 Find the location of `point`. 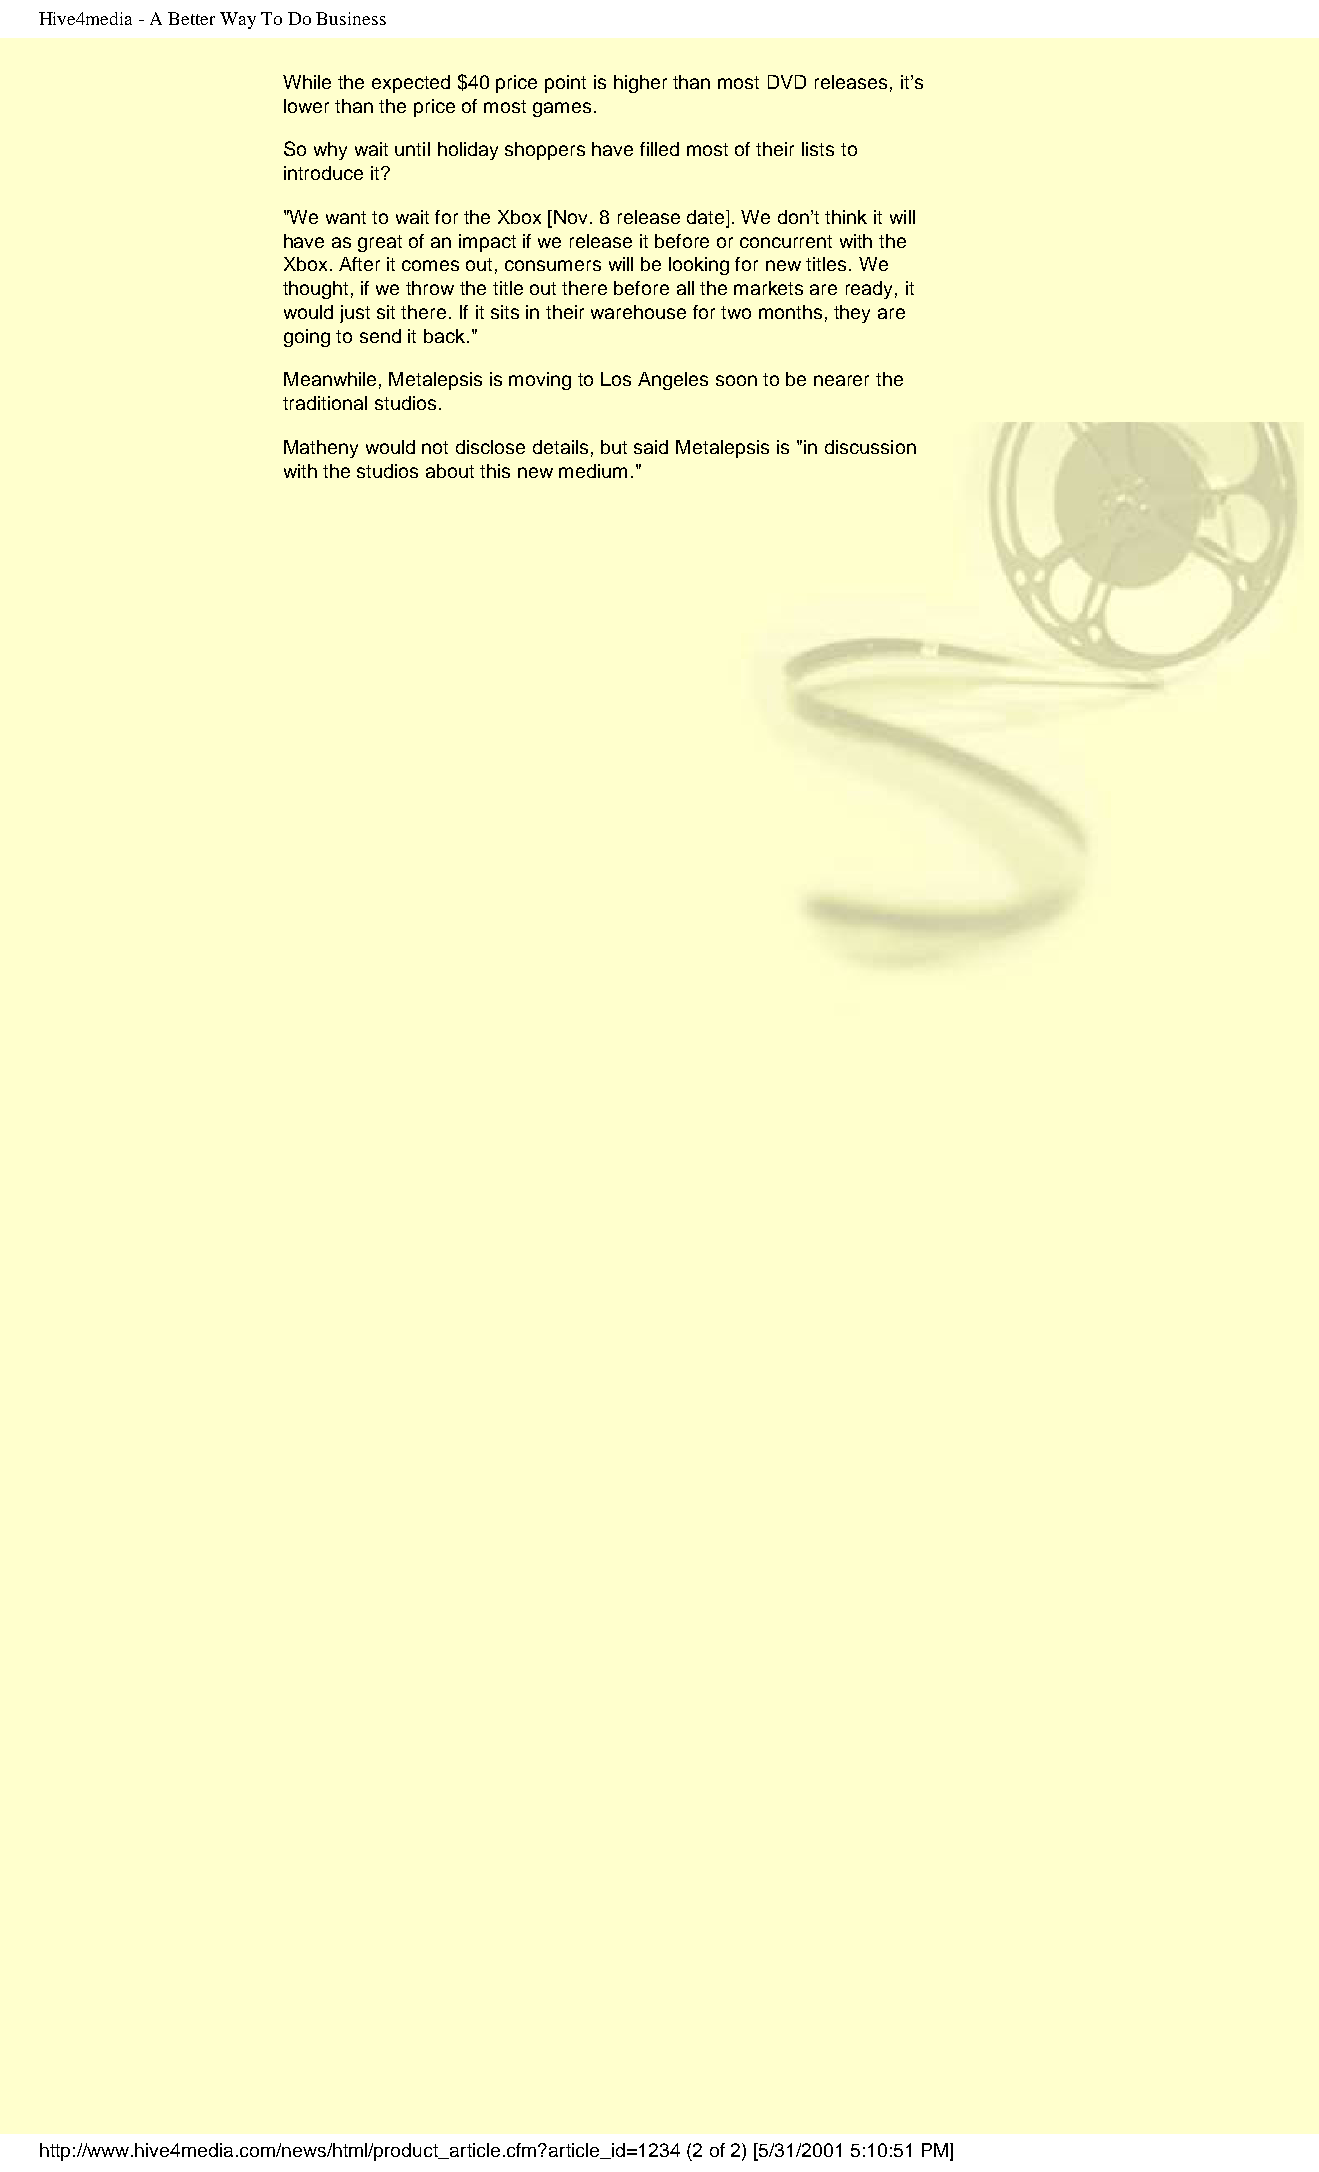

point is located at coordinates (565, 84).
